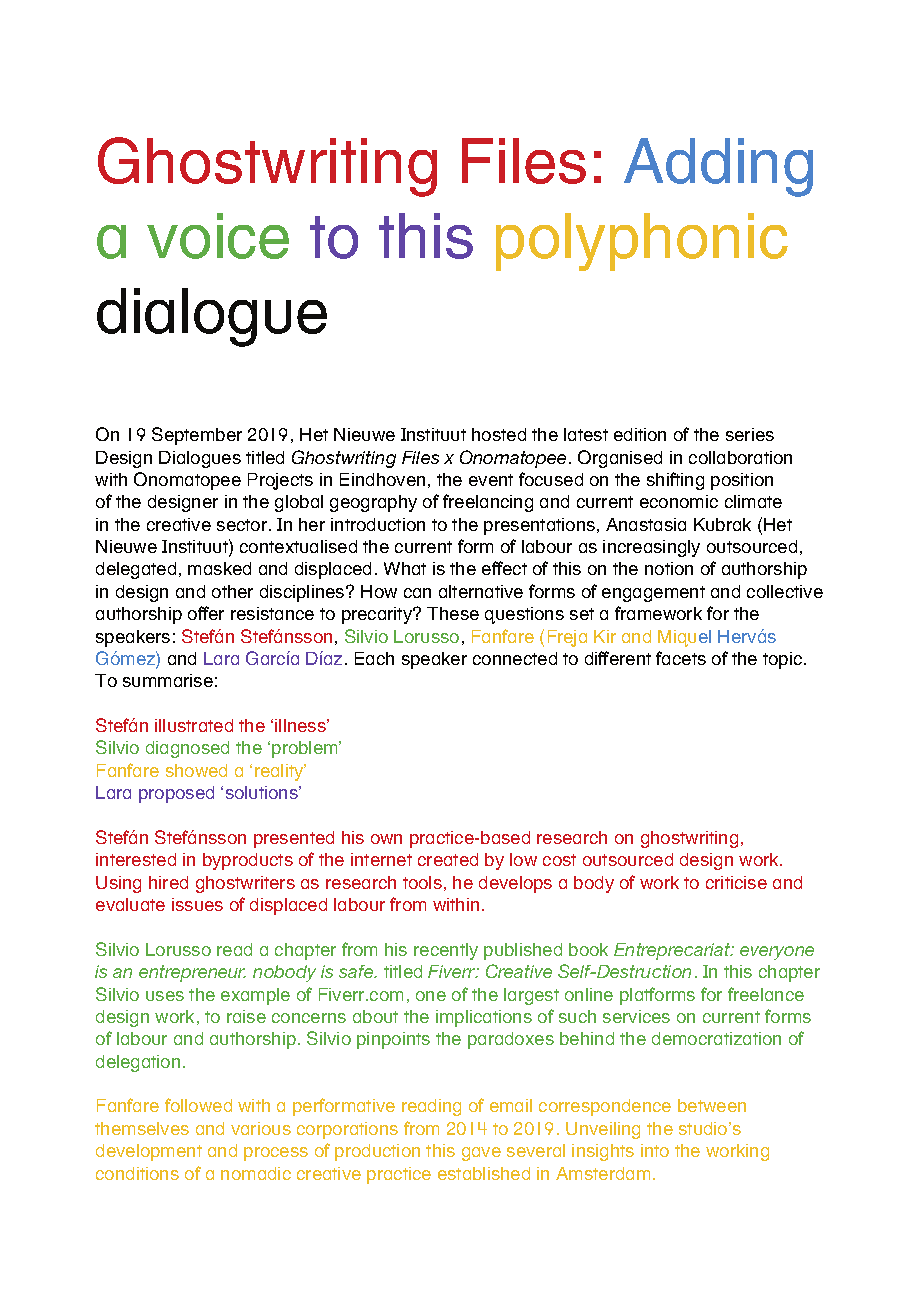 Image resolution: width=924 pixels, height=1308 pixels. What do you see at coordinates (679, 501) in the image?
I see `economic` at bounding box center [679, 501].
